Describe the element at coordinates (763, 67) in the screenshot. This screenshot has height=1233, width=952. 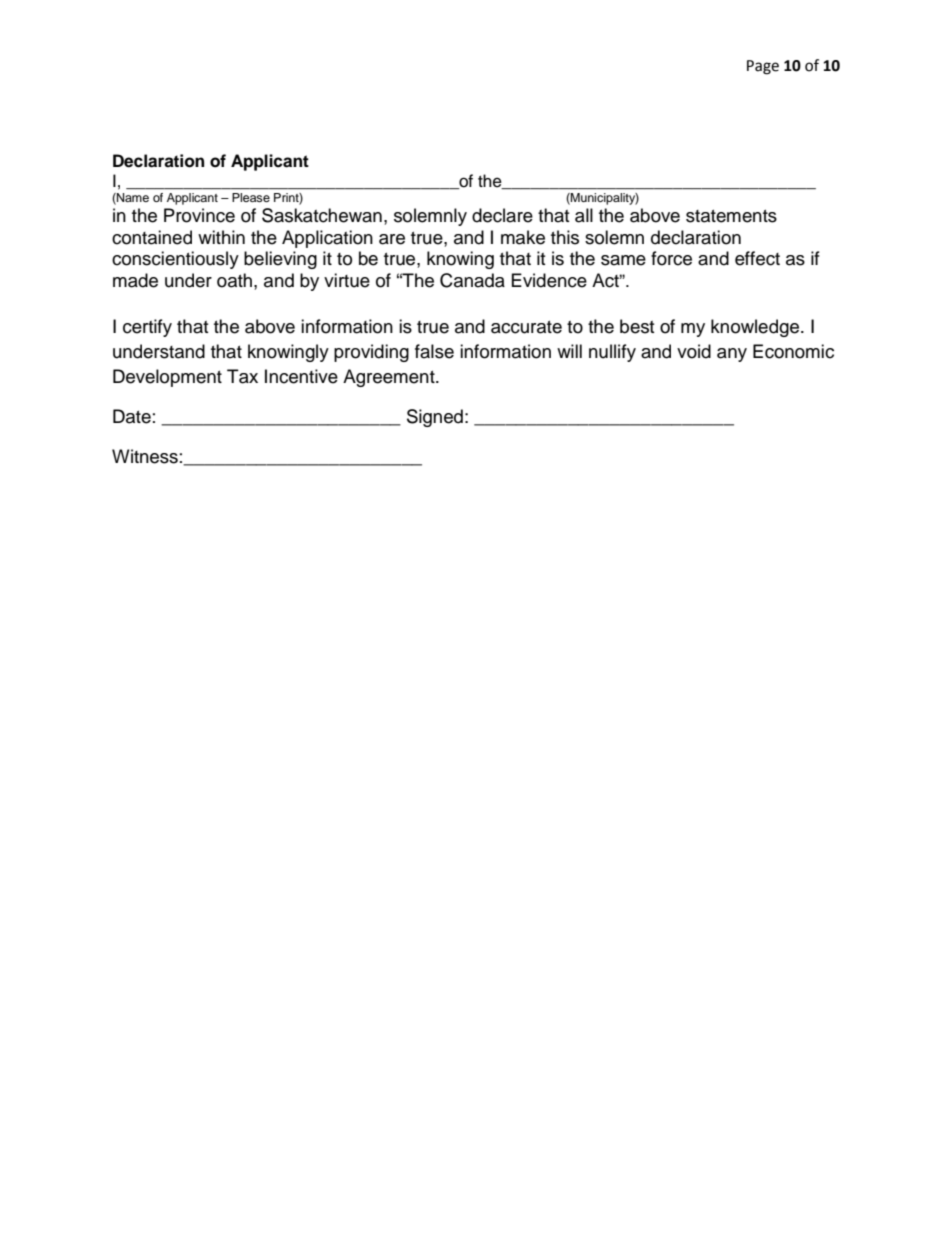
I see `Page` at that location.
